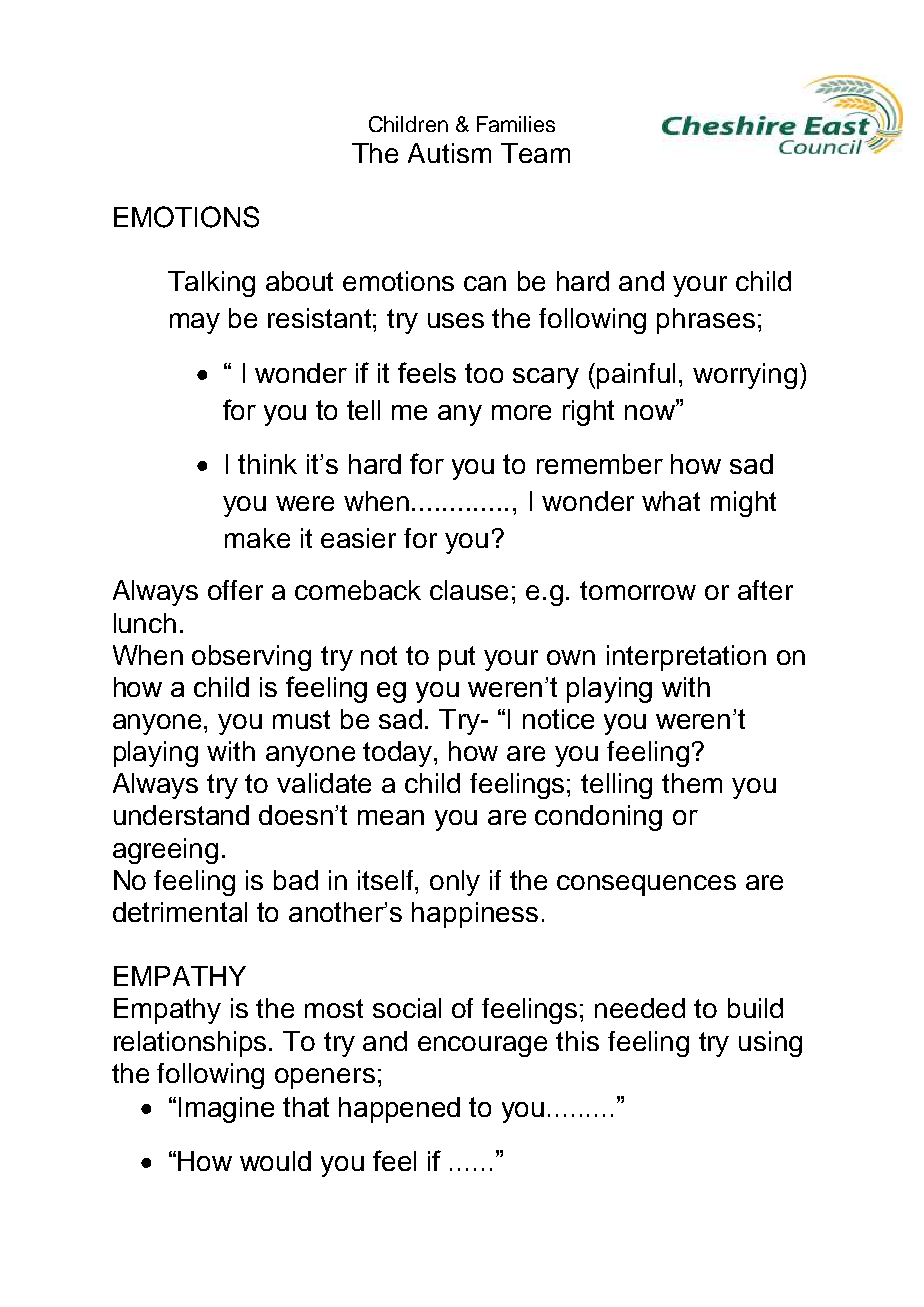 This screenshot has width=924, height=1307. Describe the element at coordinates (457, 658) in the screenshot. I see `put` at that location.
